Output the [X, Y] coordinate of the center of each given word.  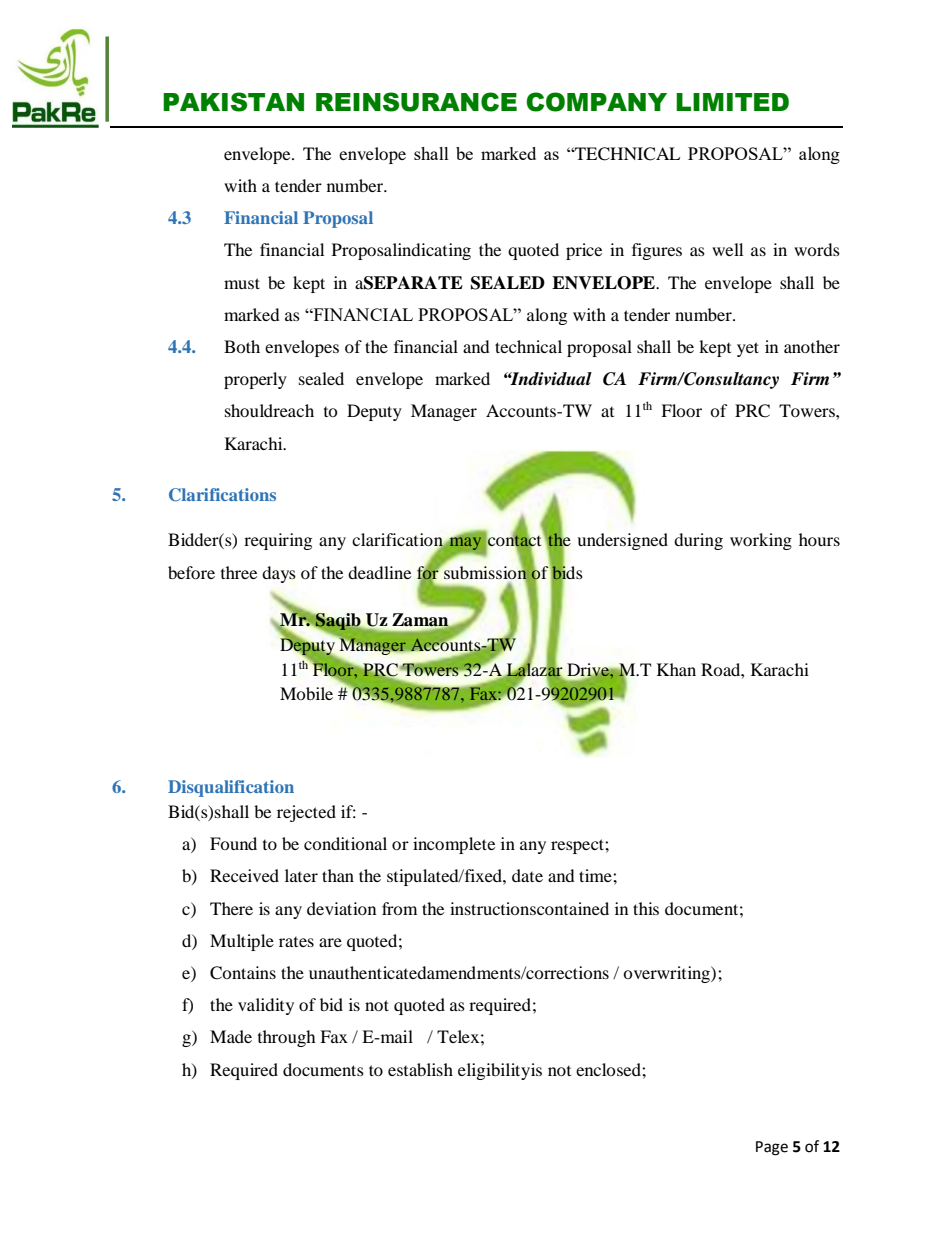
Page [772, 1148]
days [279, 574]
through [287, 1038]
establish [420, 1069]
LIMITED [732, 102]
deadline [380, 572]
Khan [676, 669]
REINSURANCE [416, 102]
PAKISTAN [233, 102]
